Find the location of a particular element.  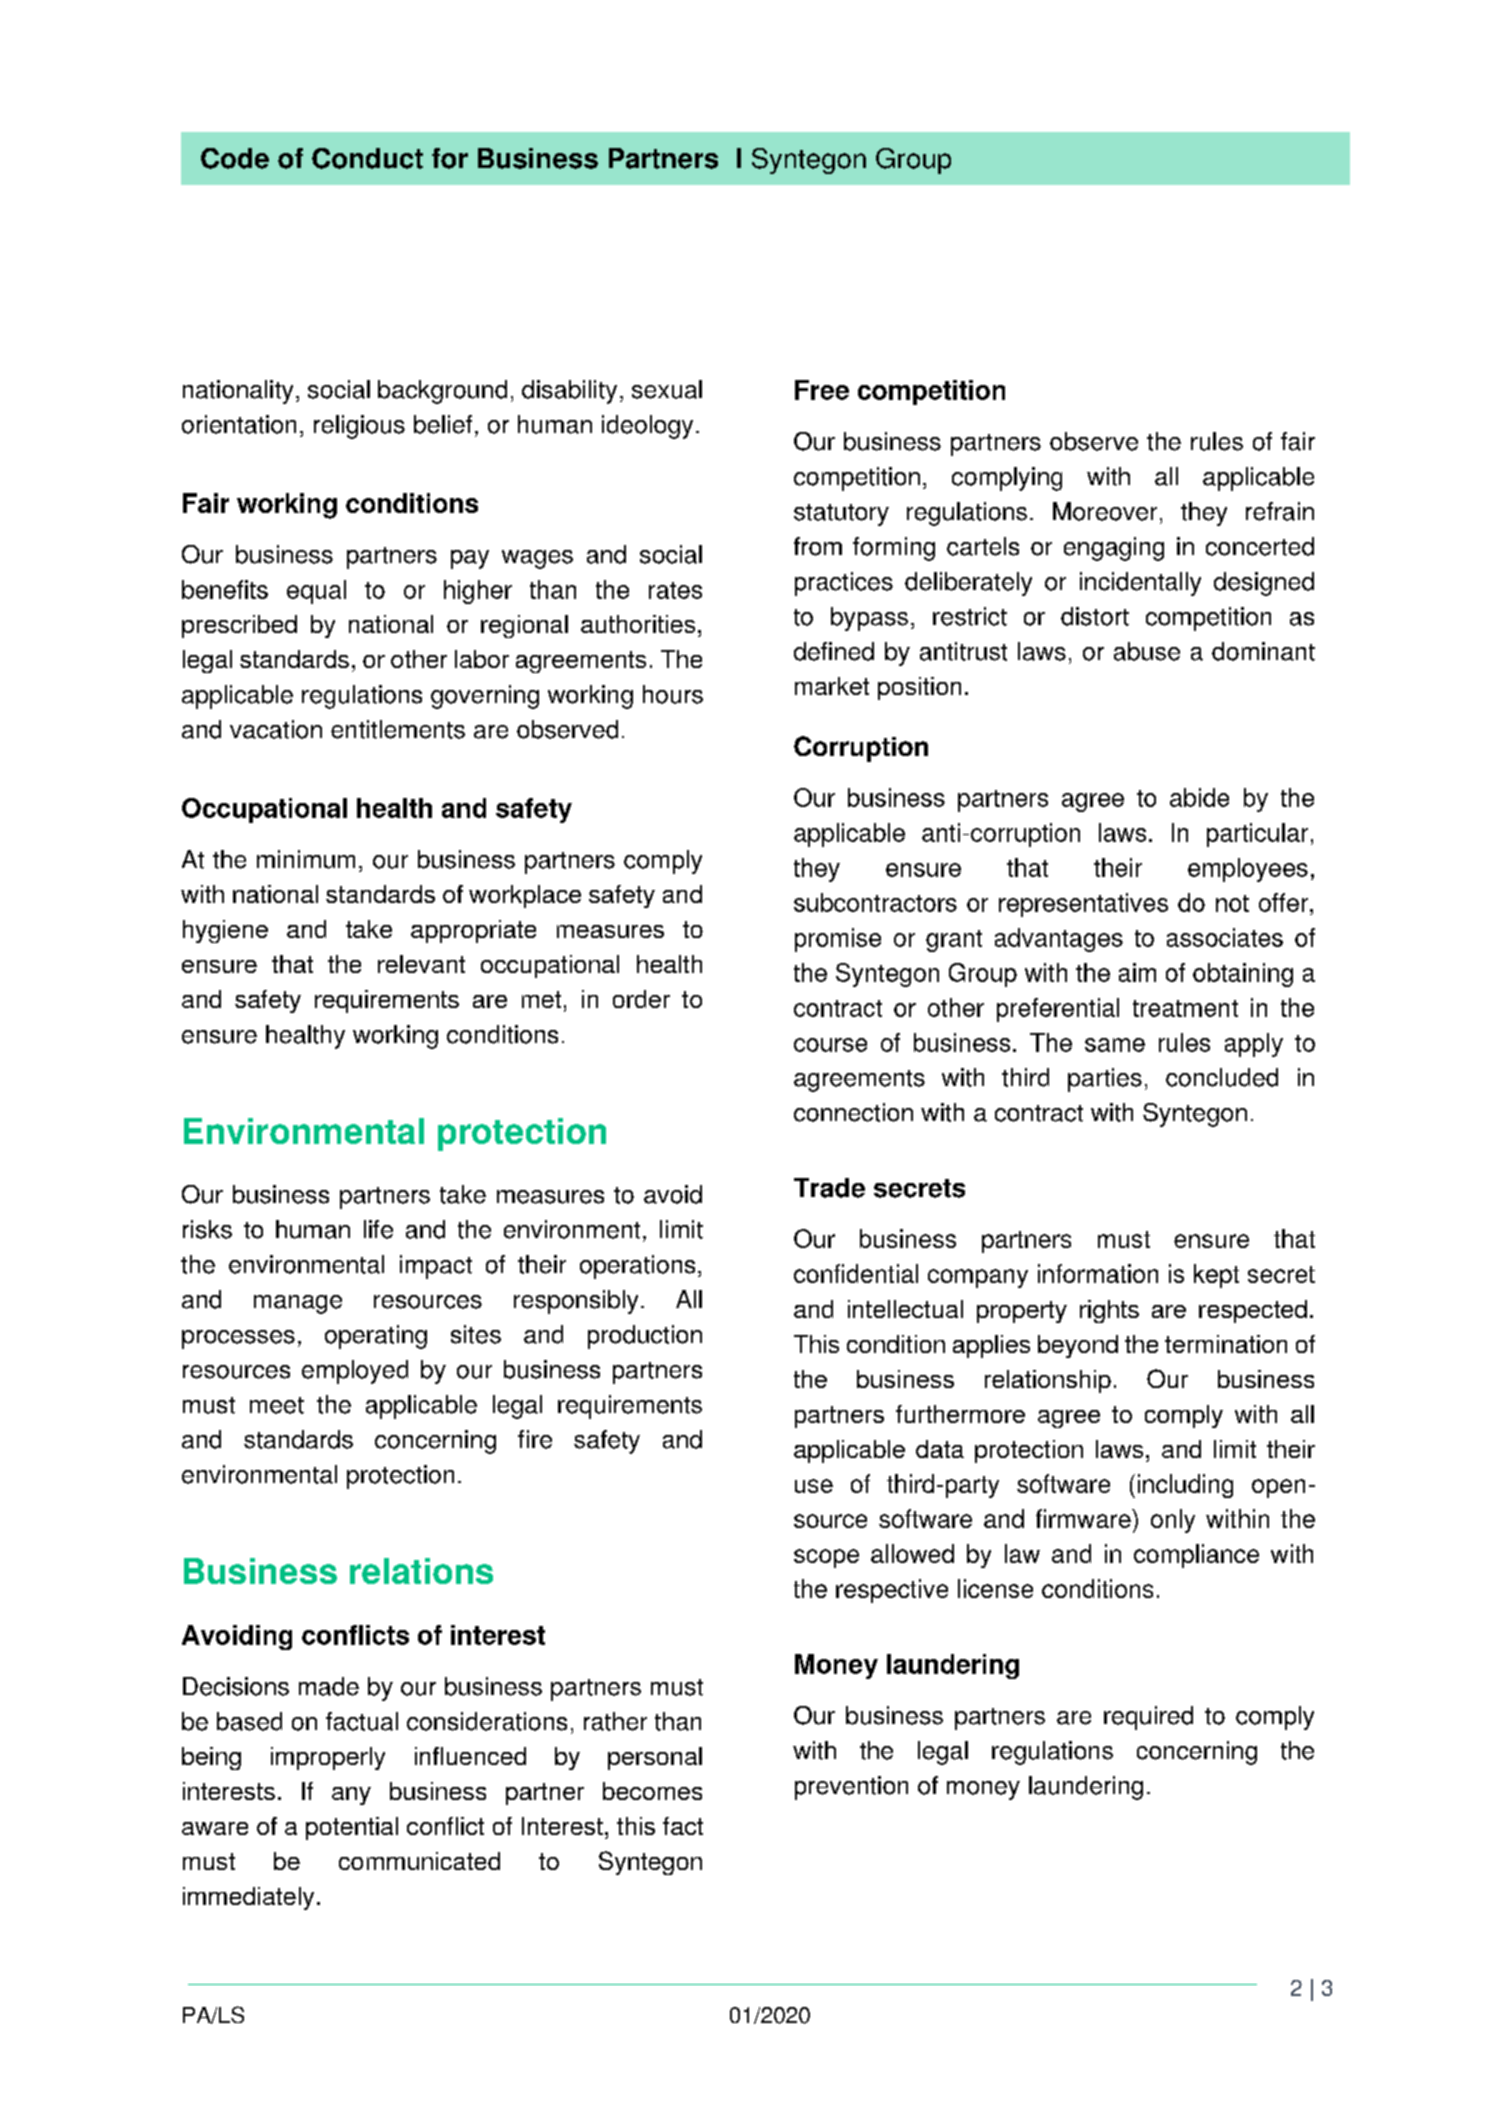

relevant is located at coordinates (421, 964).
